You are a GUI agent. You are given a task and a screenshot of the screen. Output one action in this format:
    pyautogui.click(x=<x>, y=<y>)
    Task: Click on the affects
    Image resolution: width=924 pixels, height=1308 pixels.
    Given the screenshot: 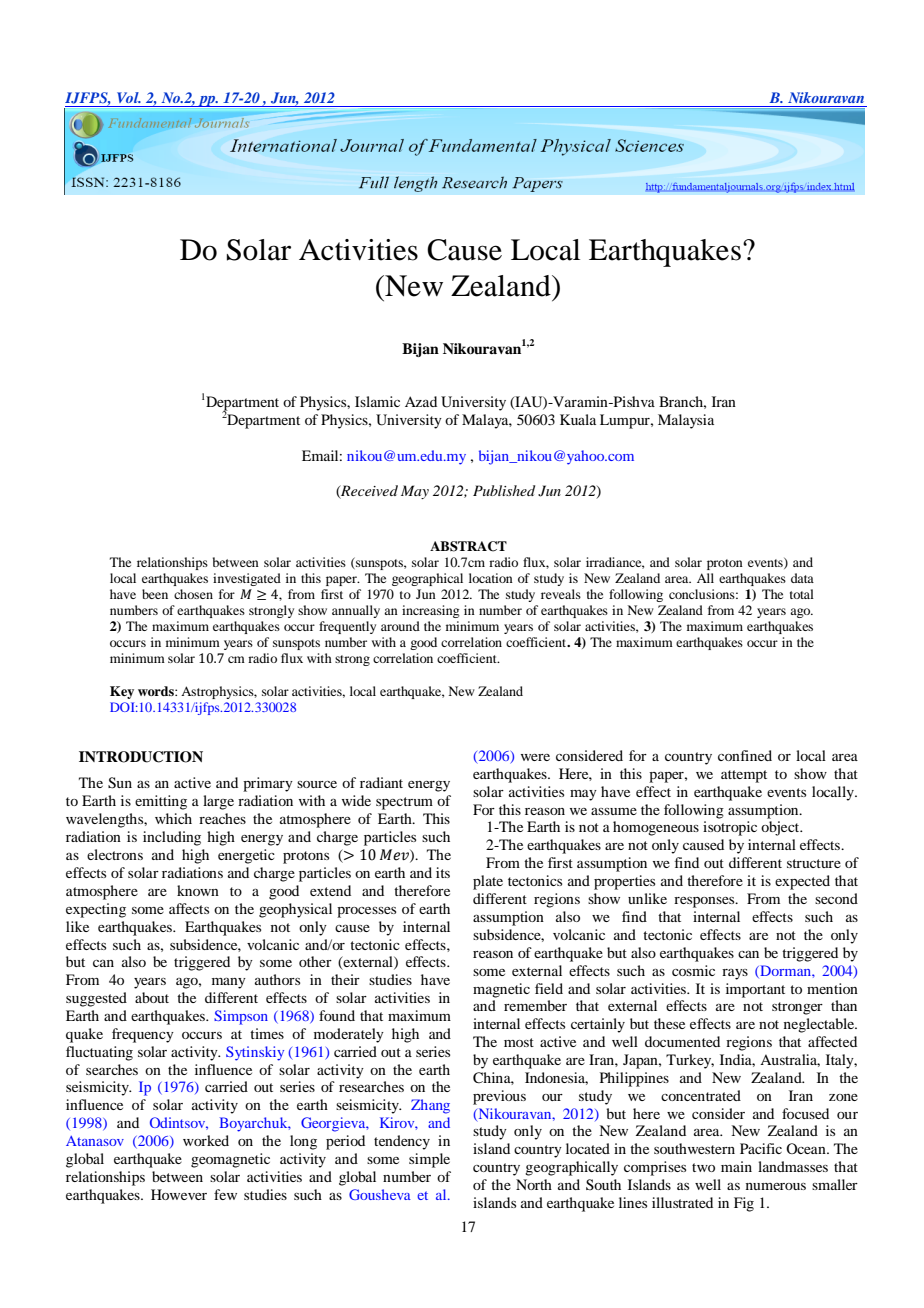 What is the action you would take?
    pyautogui.click(x=189, y=908)
